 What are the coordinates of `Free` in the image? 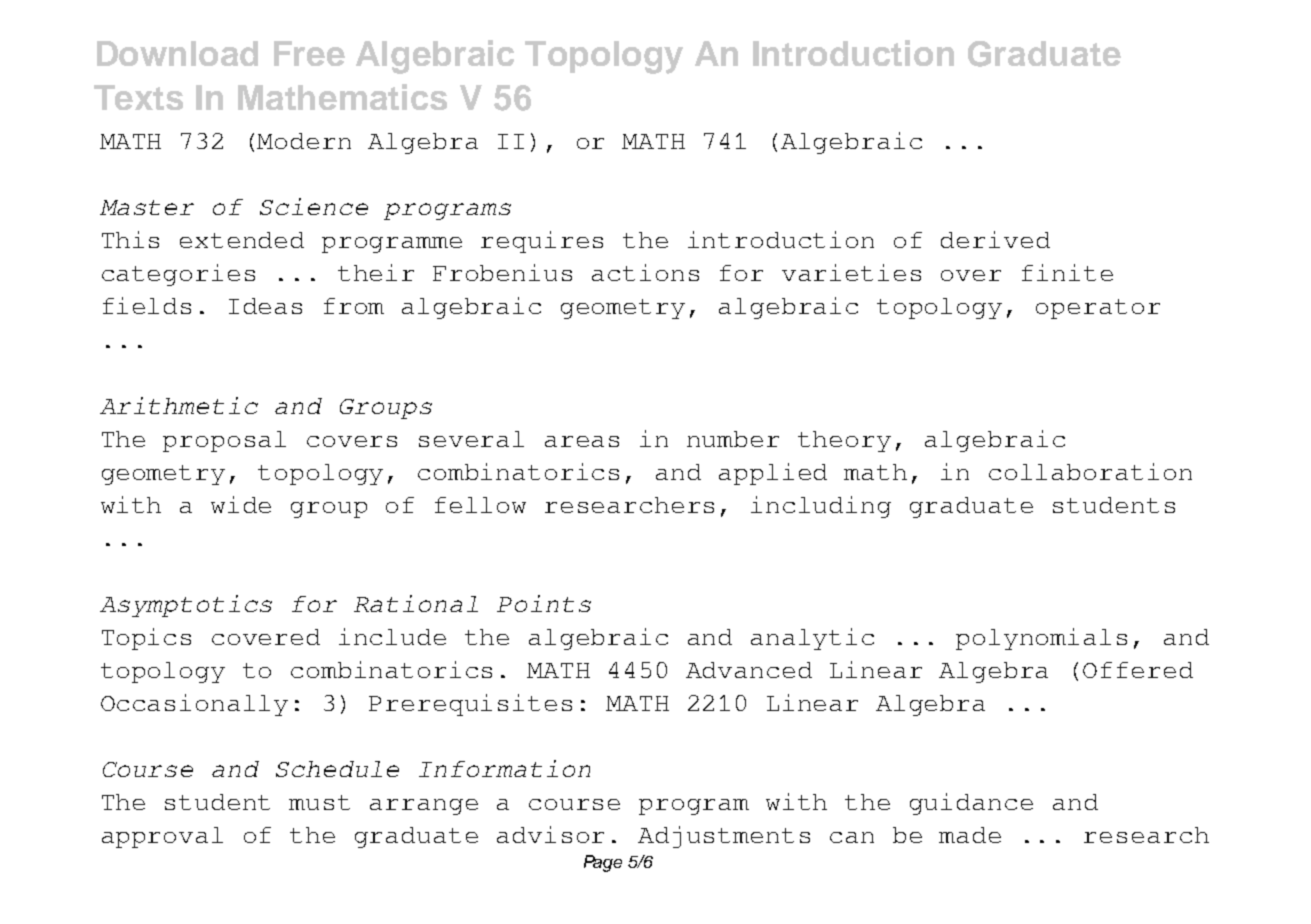 It's located at (309, 53).
